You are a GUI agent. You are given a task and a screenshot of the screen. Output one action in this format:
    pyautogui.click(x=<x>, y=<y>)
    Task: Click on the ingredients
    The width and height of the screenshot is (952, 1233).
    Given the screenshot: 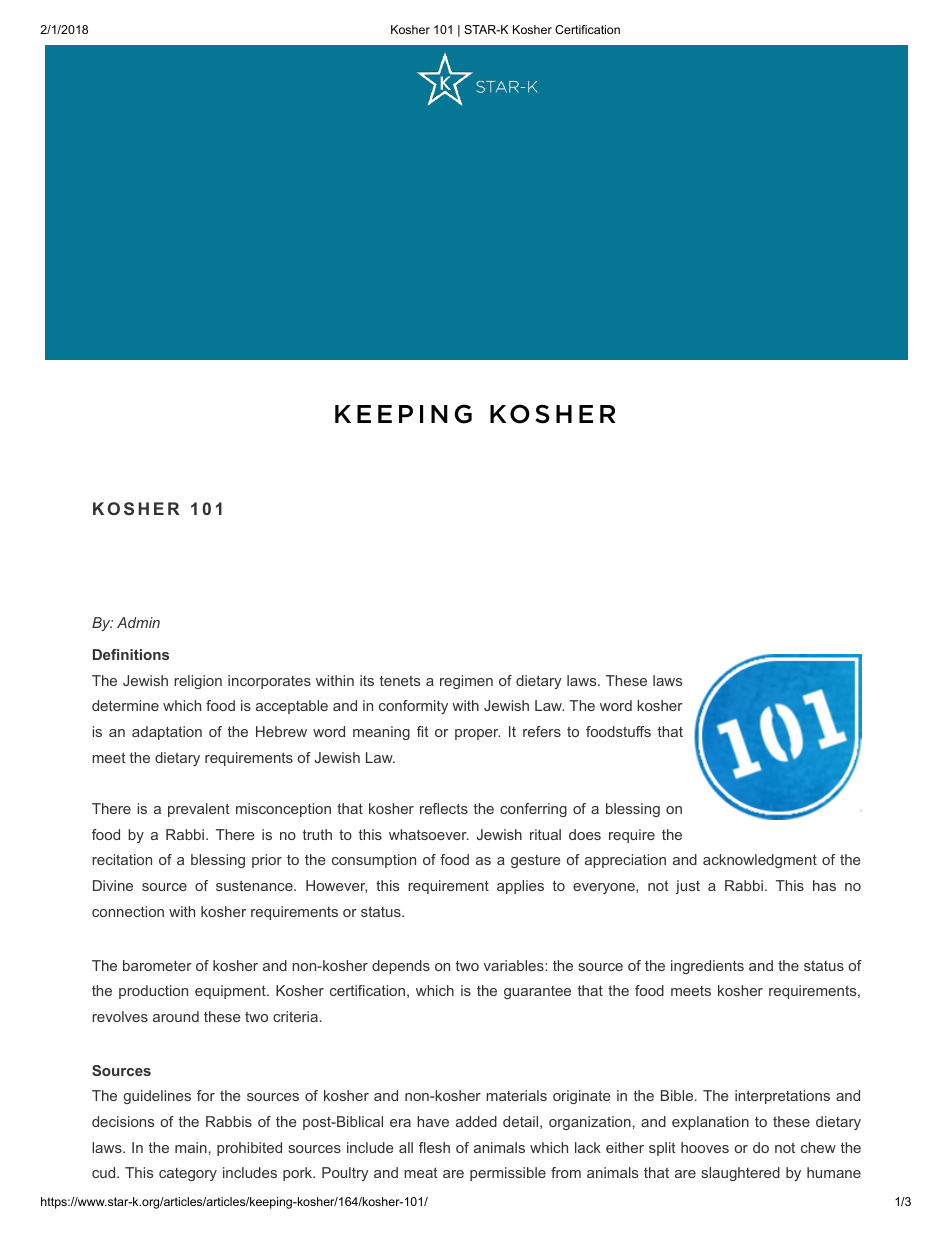 What is the action you would take?
    pyautogui.click(x=707, y=967)
